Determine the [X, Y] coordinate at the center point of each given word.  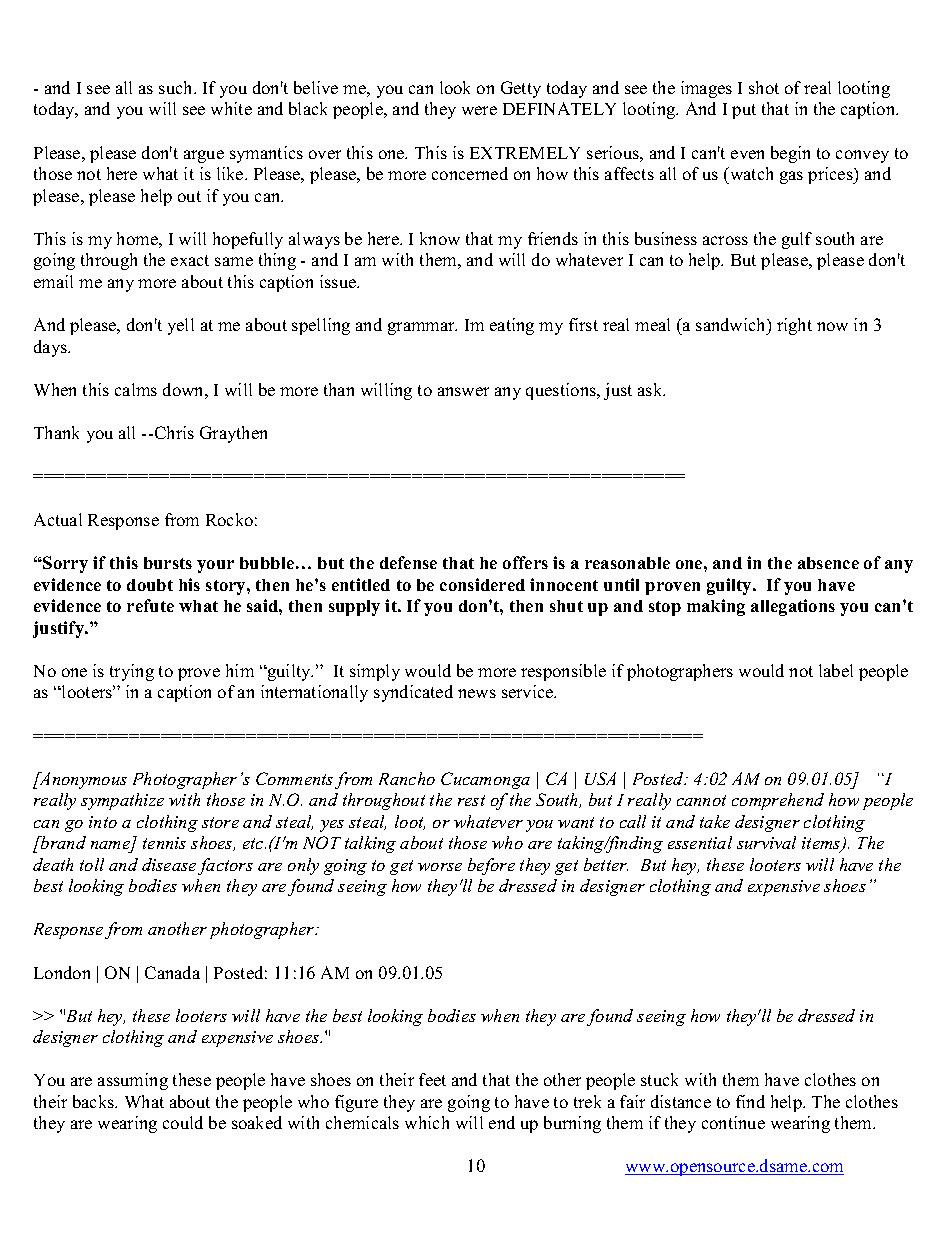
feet [432, 1079]
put [744, 111]
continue [733, 1122]
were [479, 110]
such [177, 87]
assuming [133, 1081]
